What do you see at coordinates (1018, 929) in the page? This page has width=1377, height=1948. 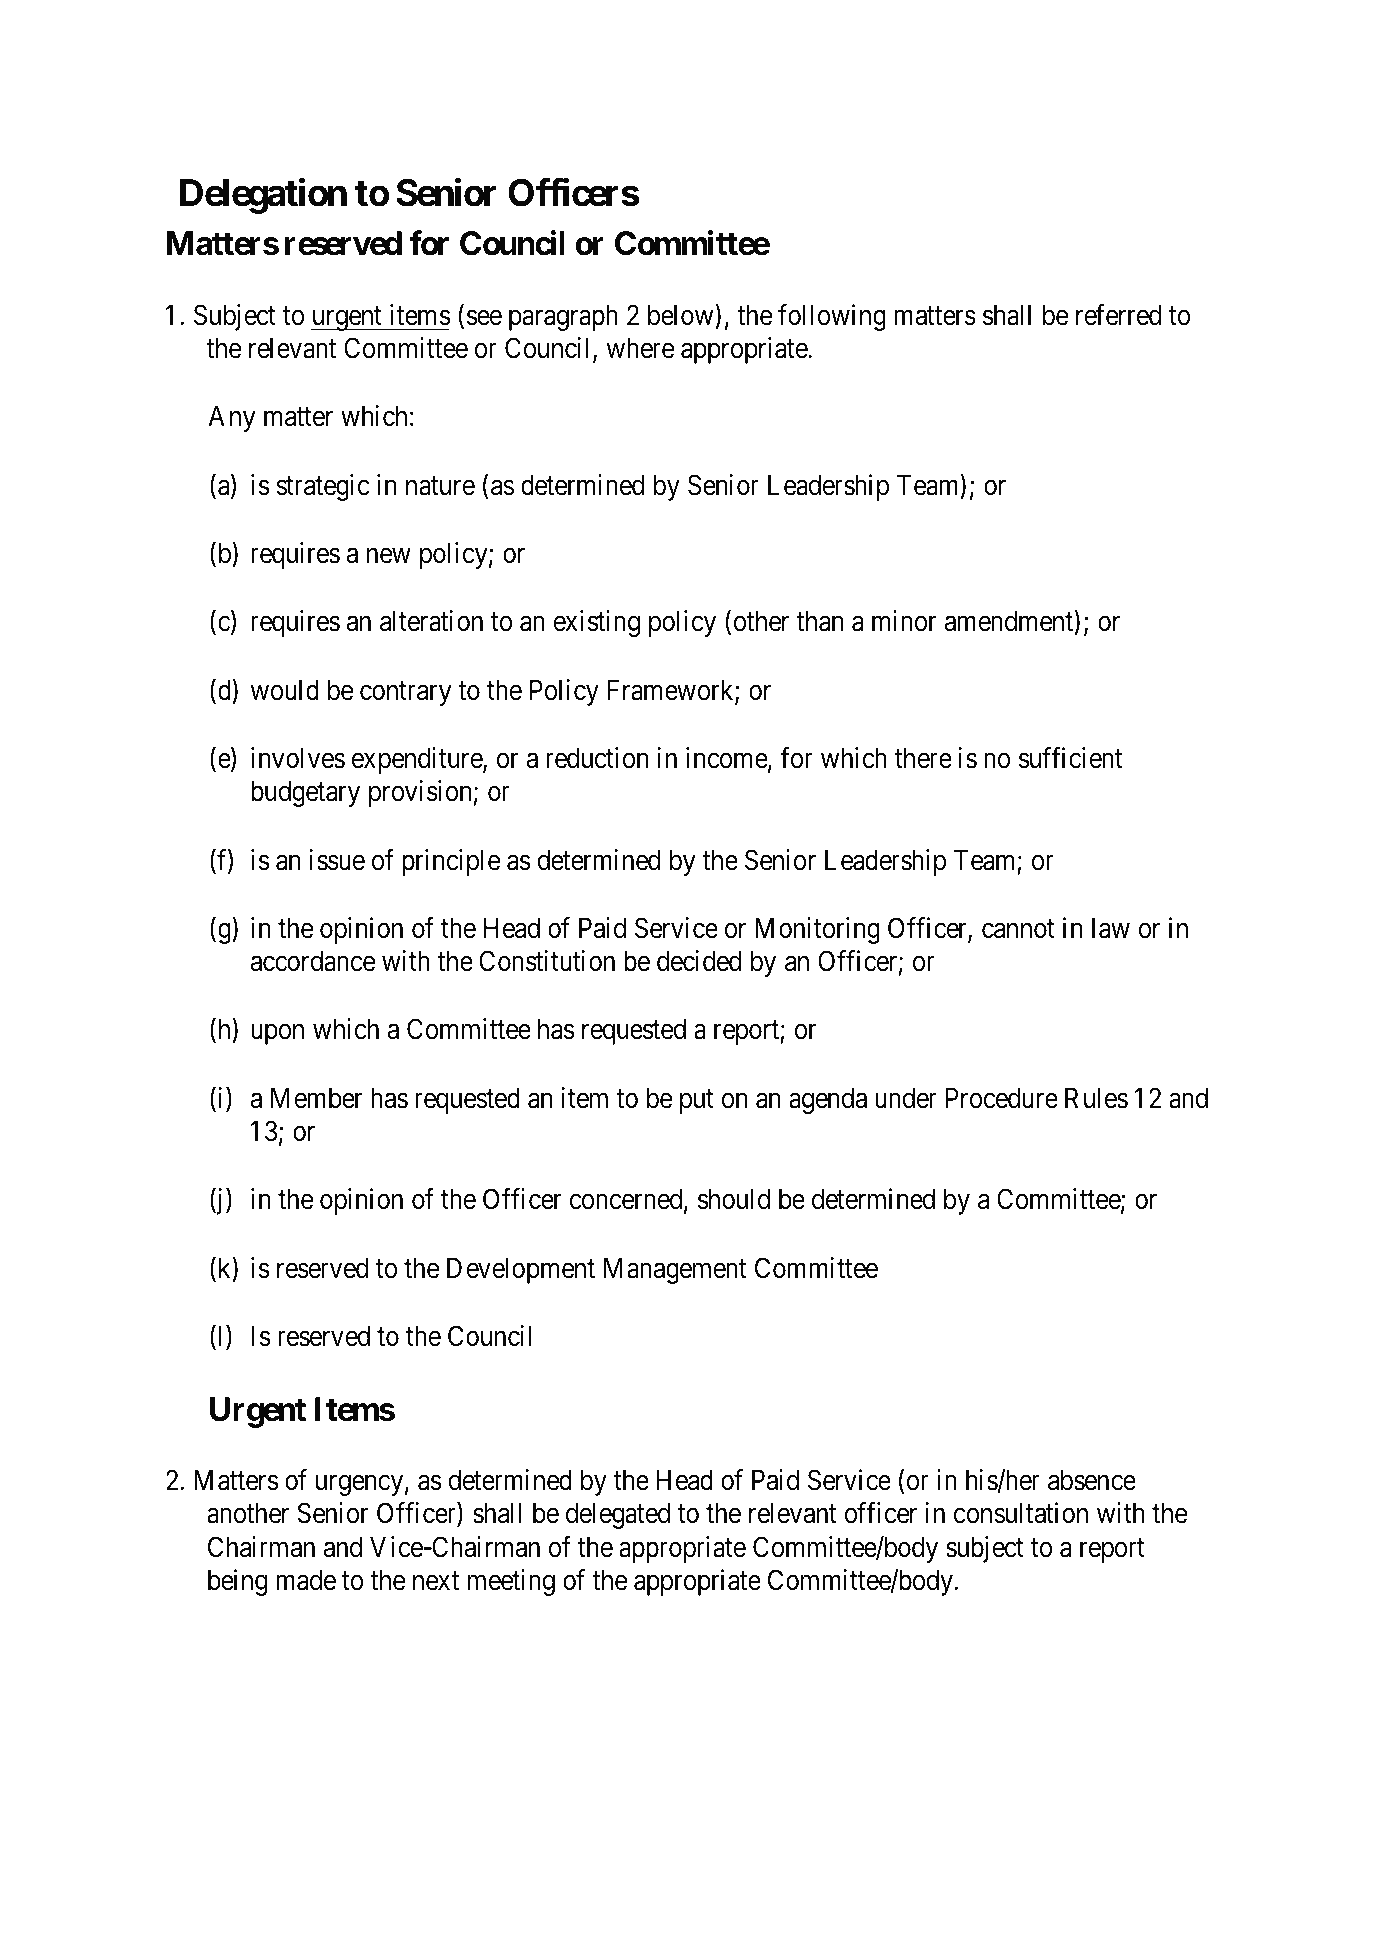 I see `cannot` at bounding box center [1018, 929].
